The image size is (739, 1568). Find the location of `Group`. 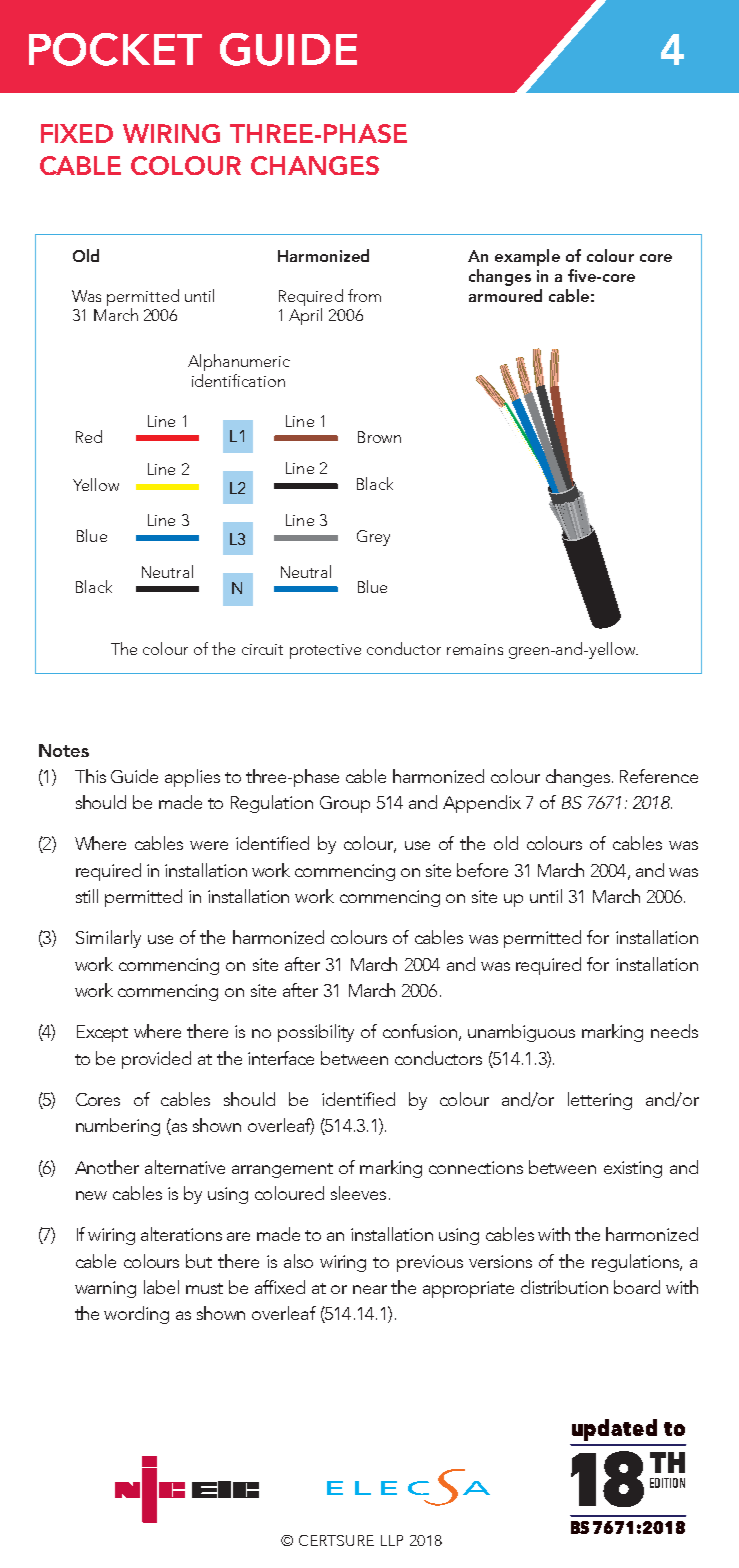

Group is located at coordinates (345, 804).
